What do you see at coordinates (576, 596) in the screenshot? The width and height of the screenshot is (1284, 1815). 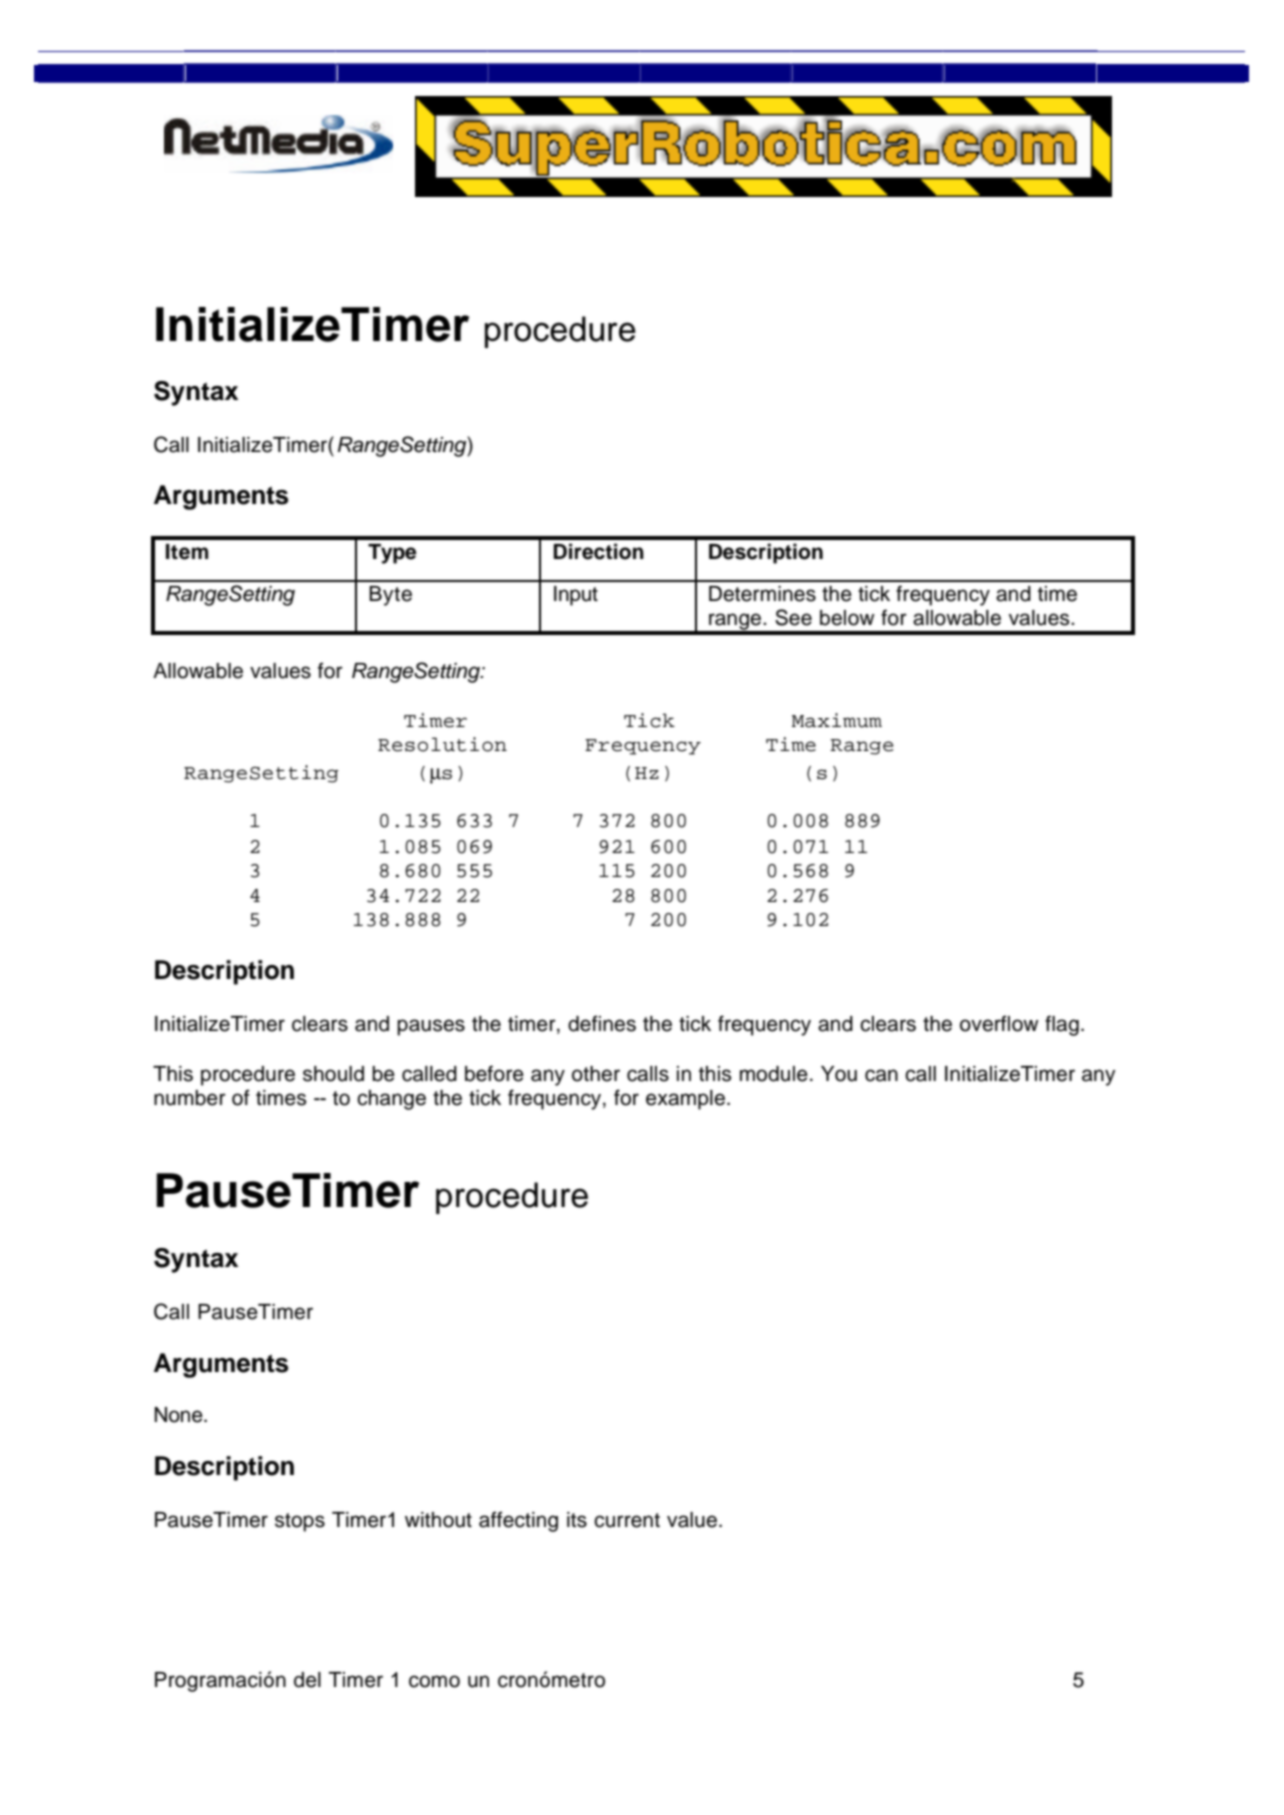 I see `Input` at bounding box center [576, 596].
